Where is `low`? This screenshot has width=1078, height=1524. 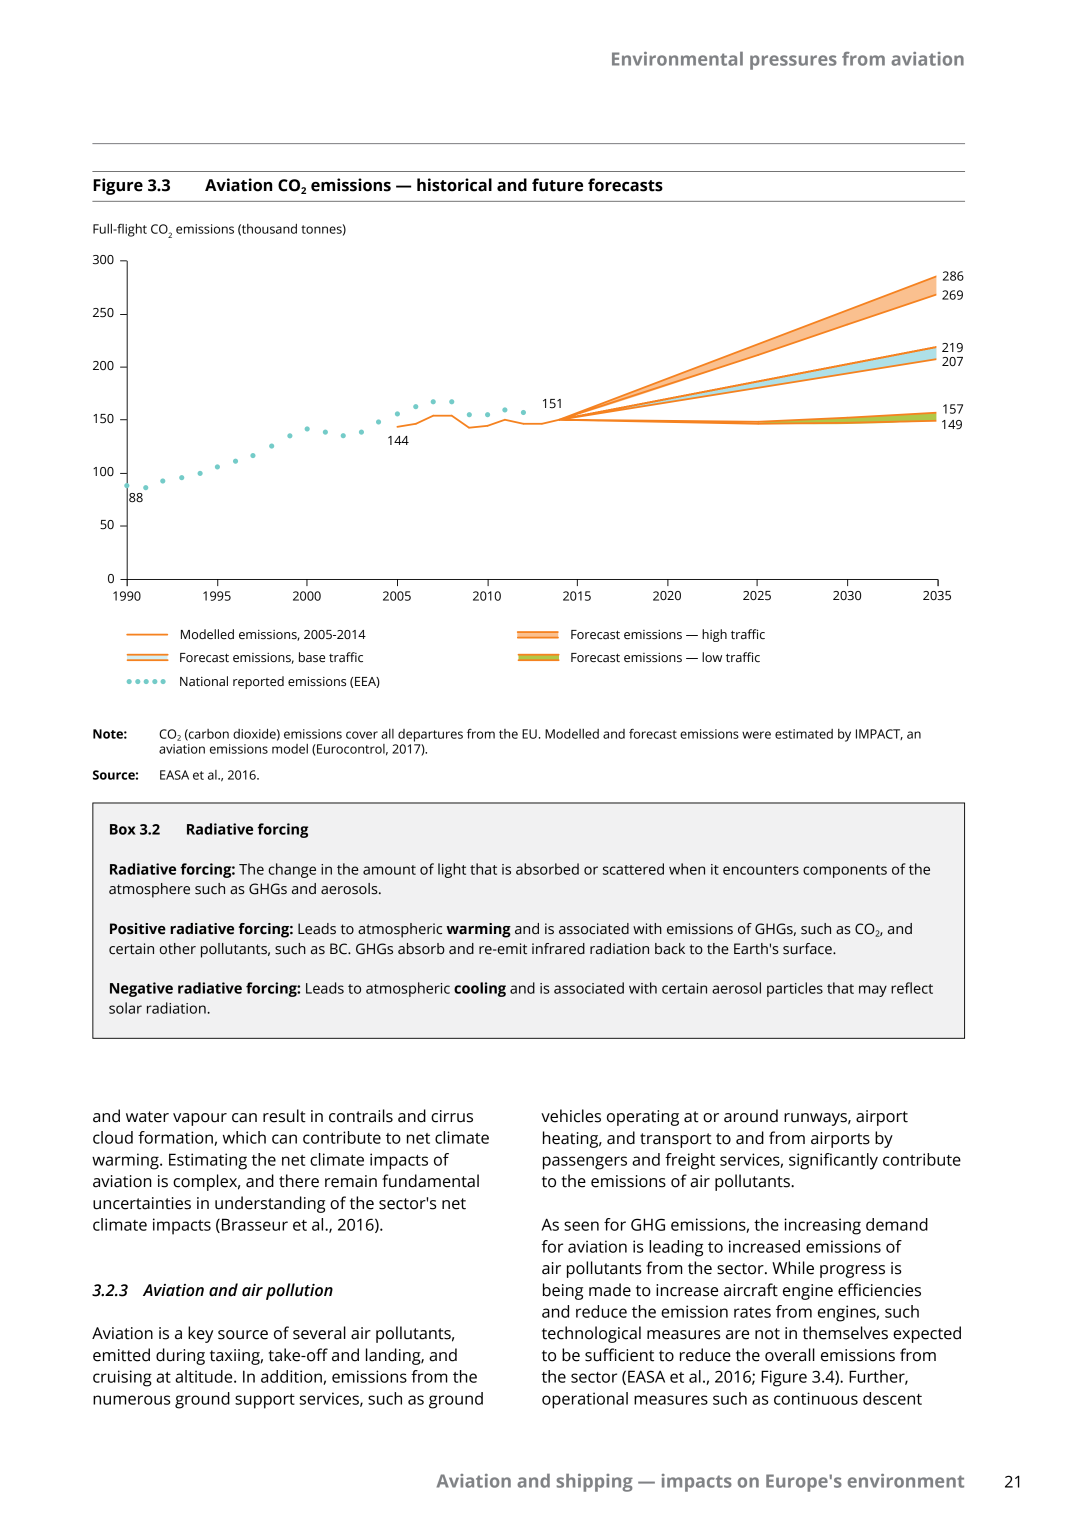 low is located at coordinates (712, 657).
